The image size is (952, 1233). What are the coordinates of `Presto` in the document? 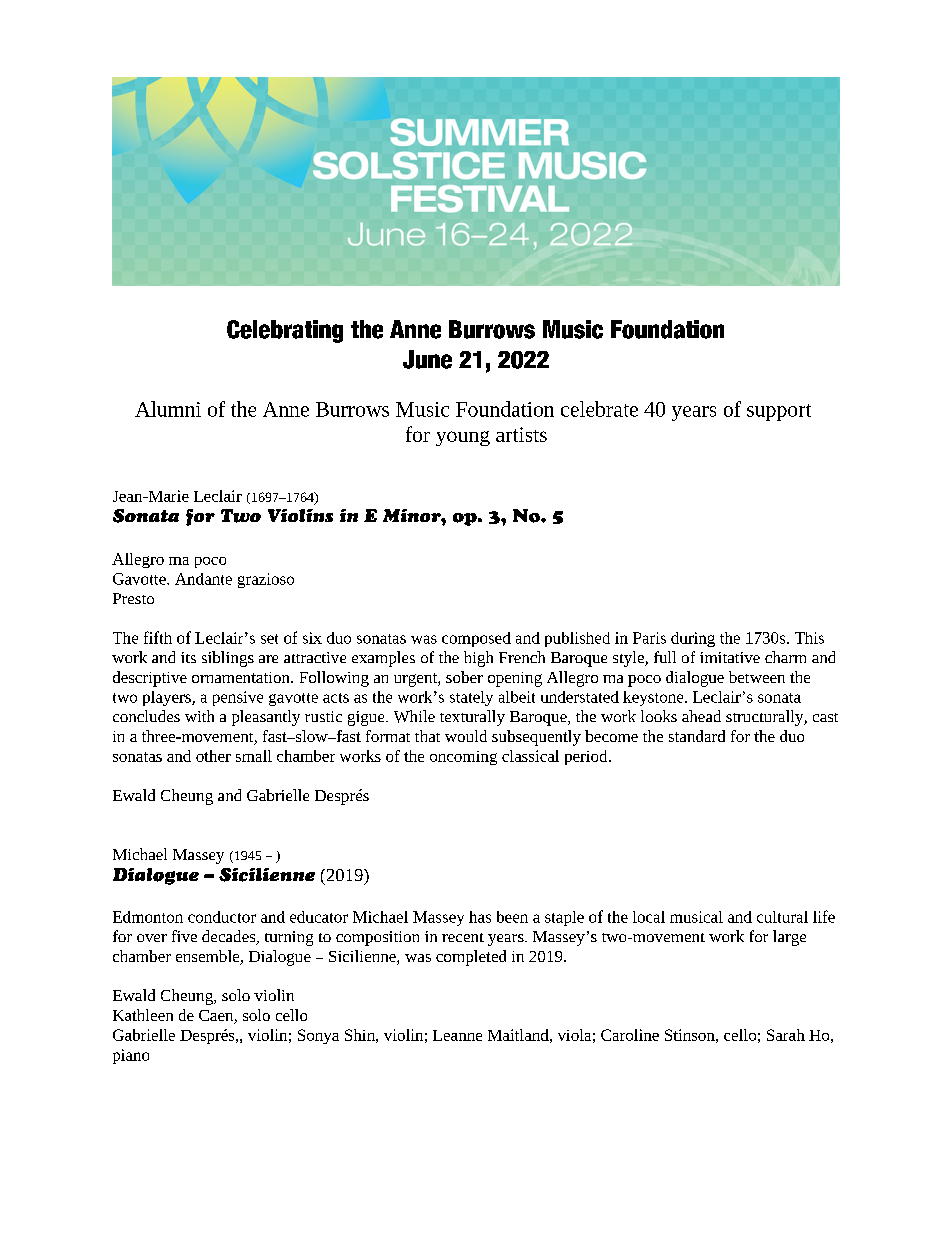 It's located at (133, 598).
